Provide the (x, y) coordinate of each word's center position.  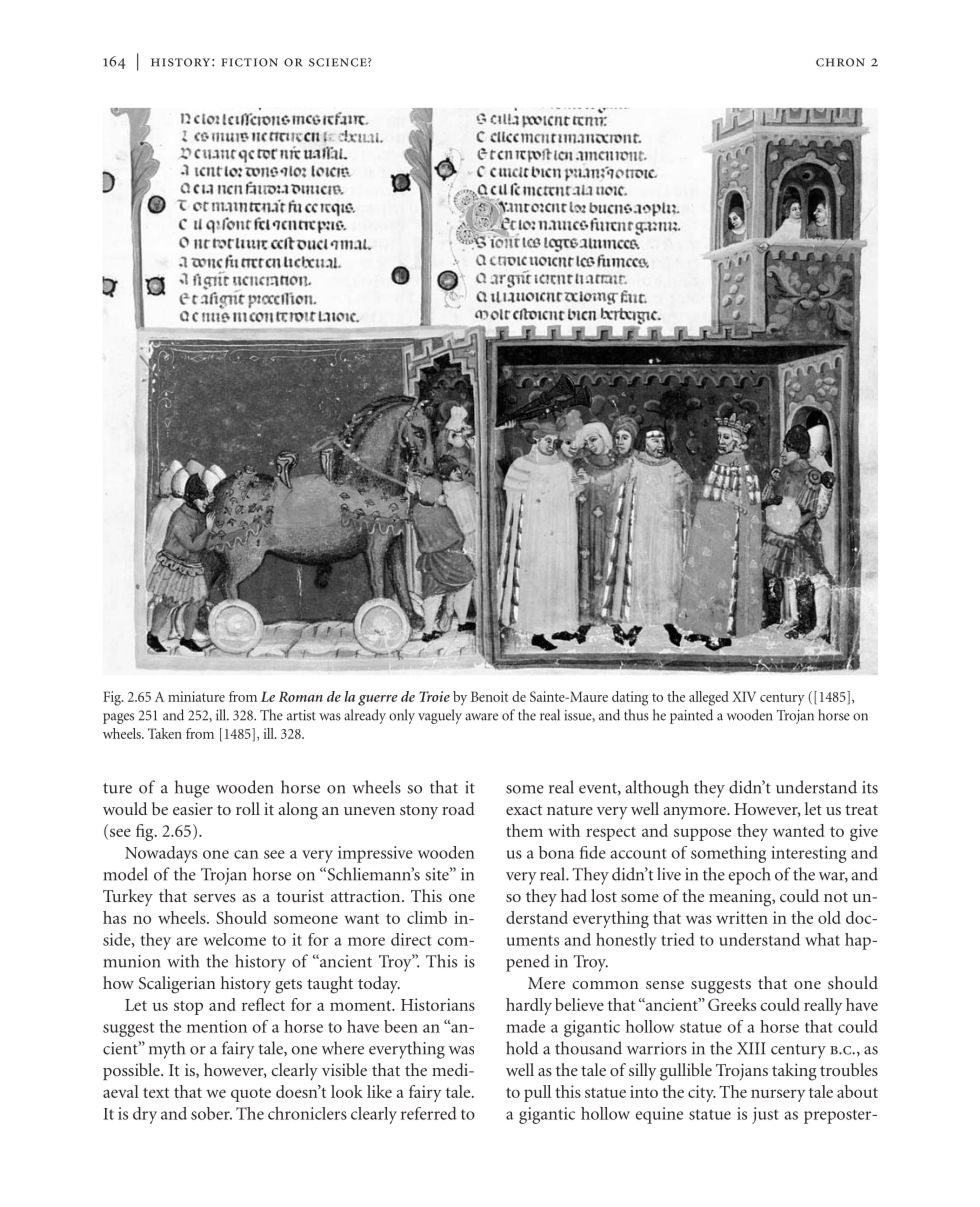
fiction (249, 62)
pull (537, 1093)
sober (211, 1113)
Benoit (489, 696)
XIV (744, 696)
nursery (778, 1095)
